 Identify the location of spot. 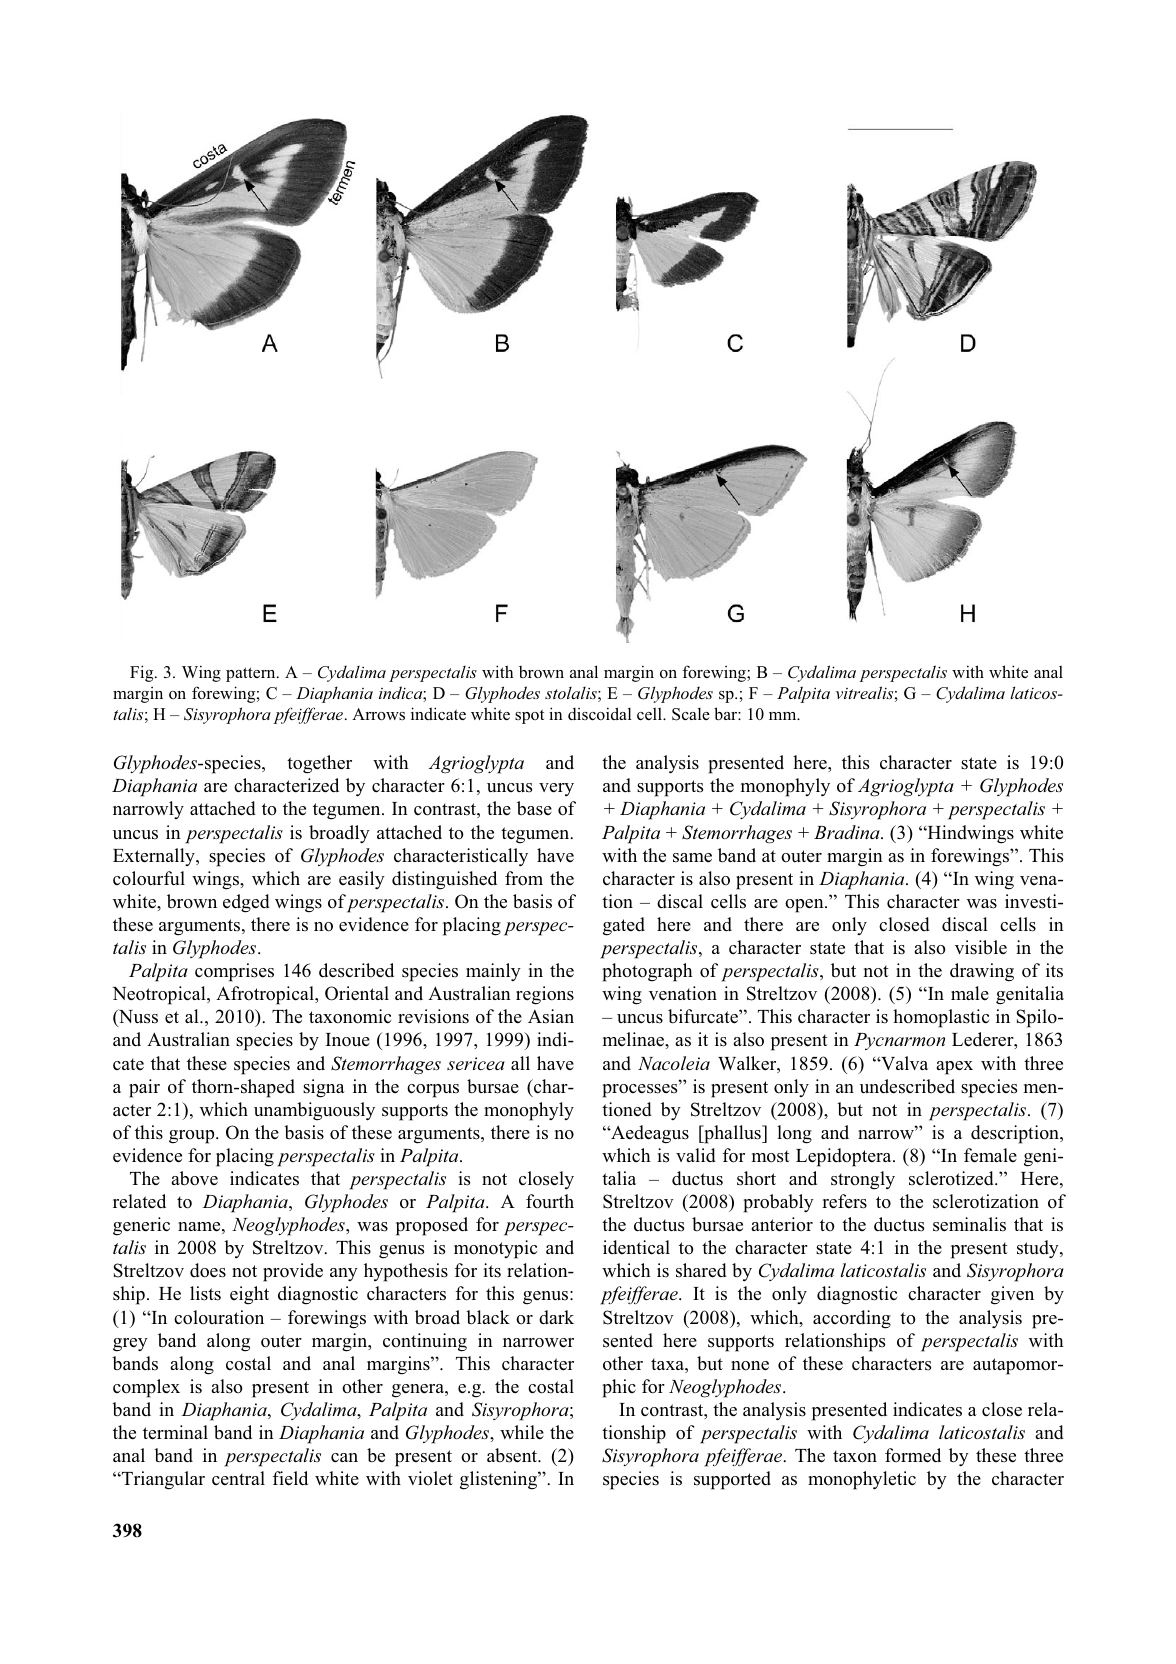
(529, 716).
